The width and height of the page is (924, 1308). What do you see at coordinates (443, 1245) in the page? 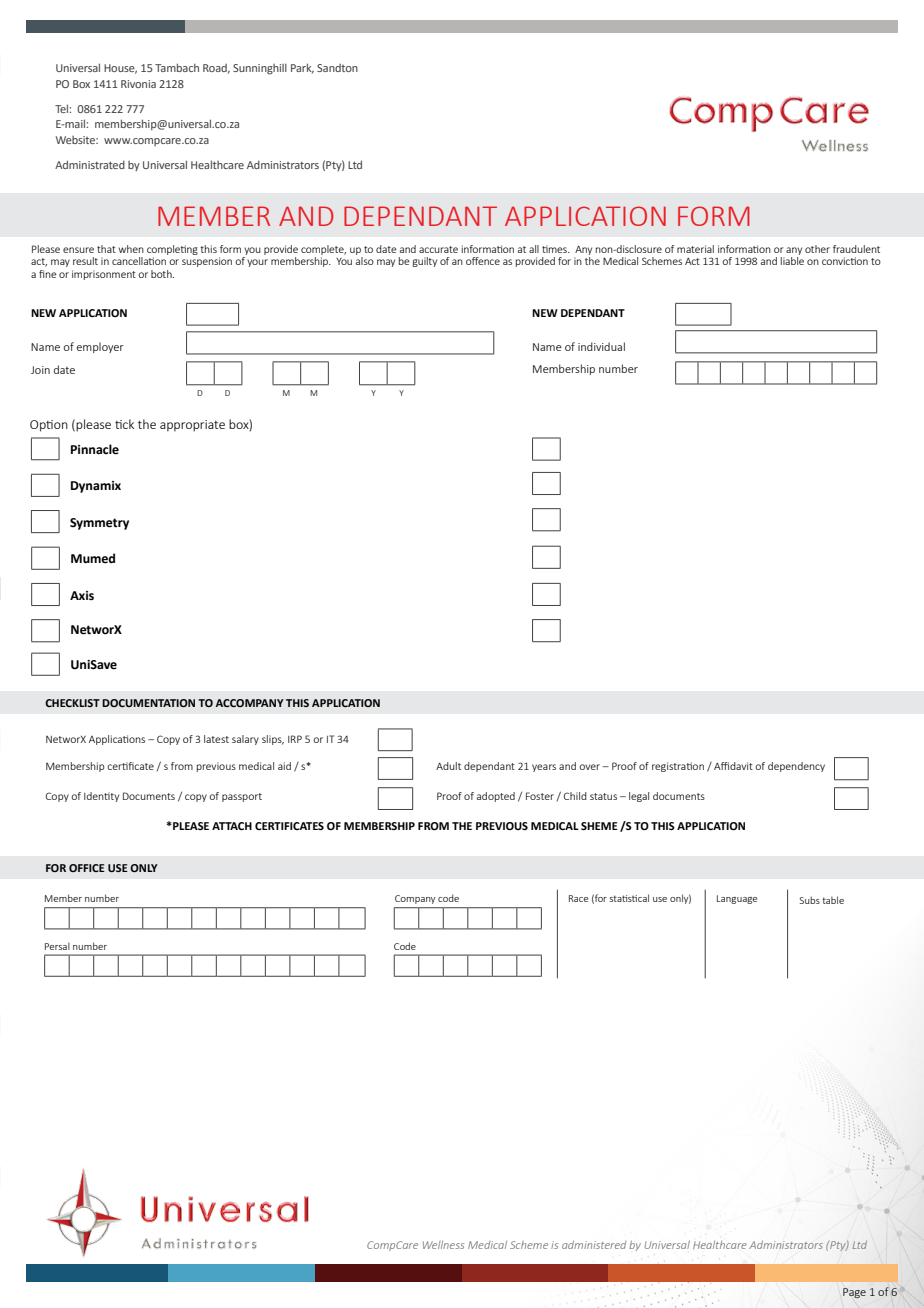
I see `Wellness` at bounding box center [443, 1245].
